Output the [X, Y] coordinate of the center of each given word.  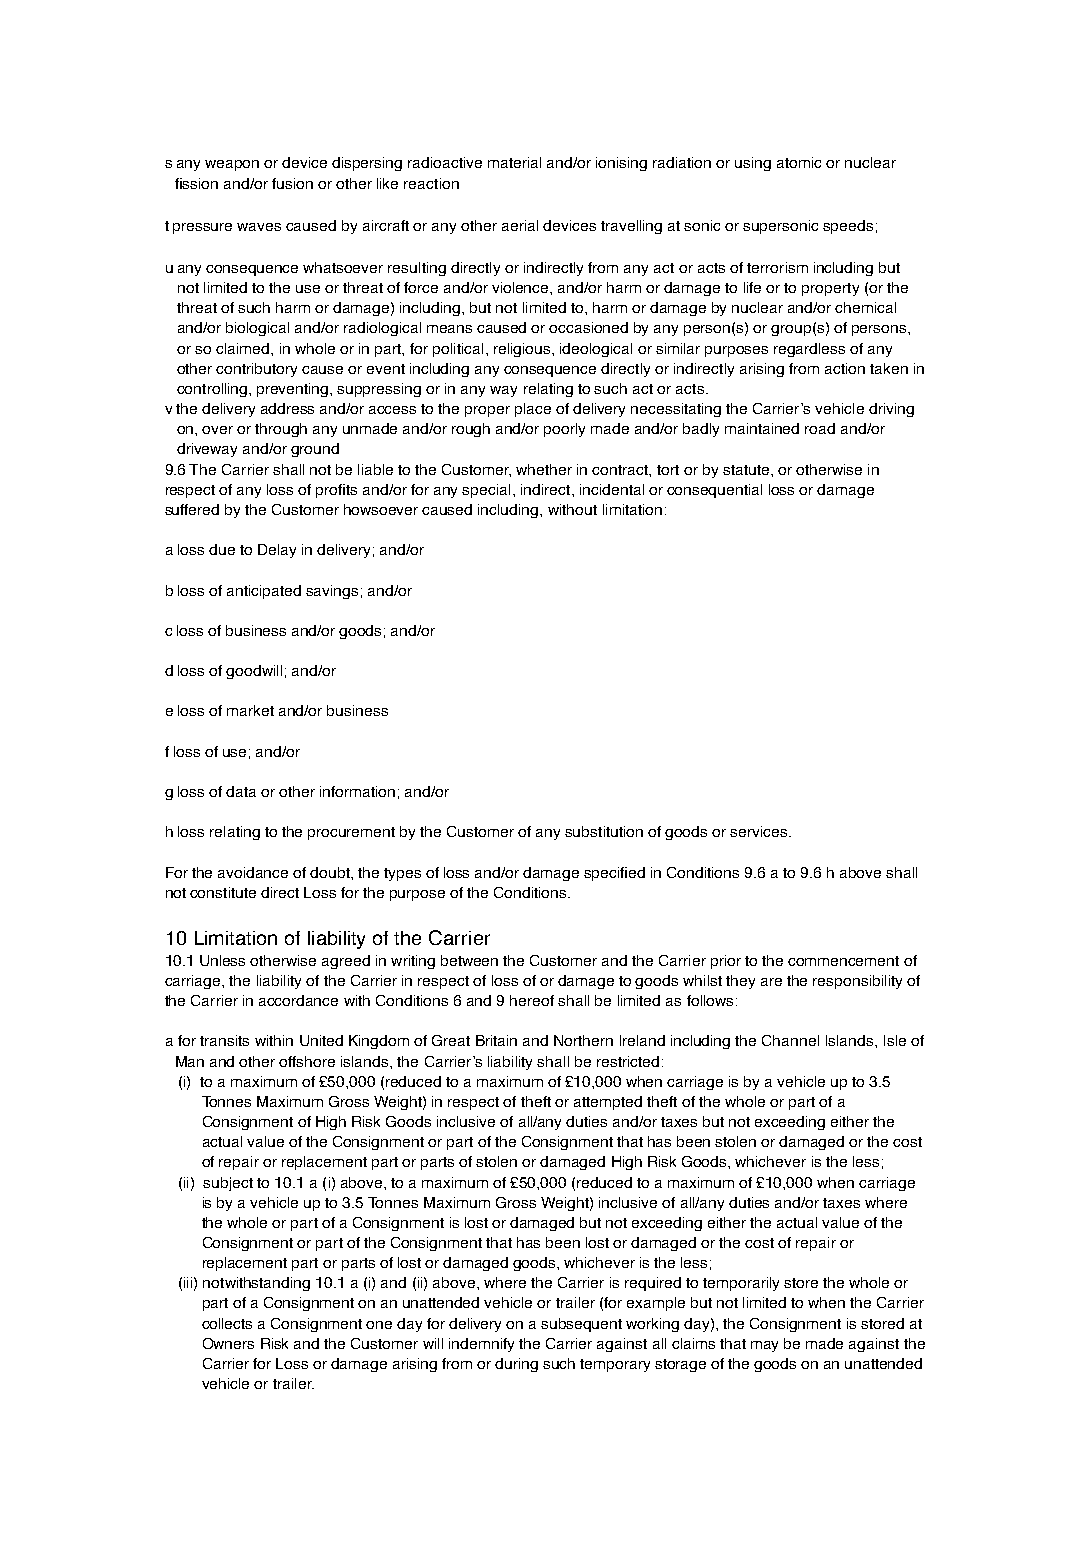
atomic [799, 162]
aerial [520, 225]
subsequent [581, 1325]
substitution [604, 831]
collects [227, 1323]
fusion [292, 183]
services [760, 831]
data [241, 791]
